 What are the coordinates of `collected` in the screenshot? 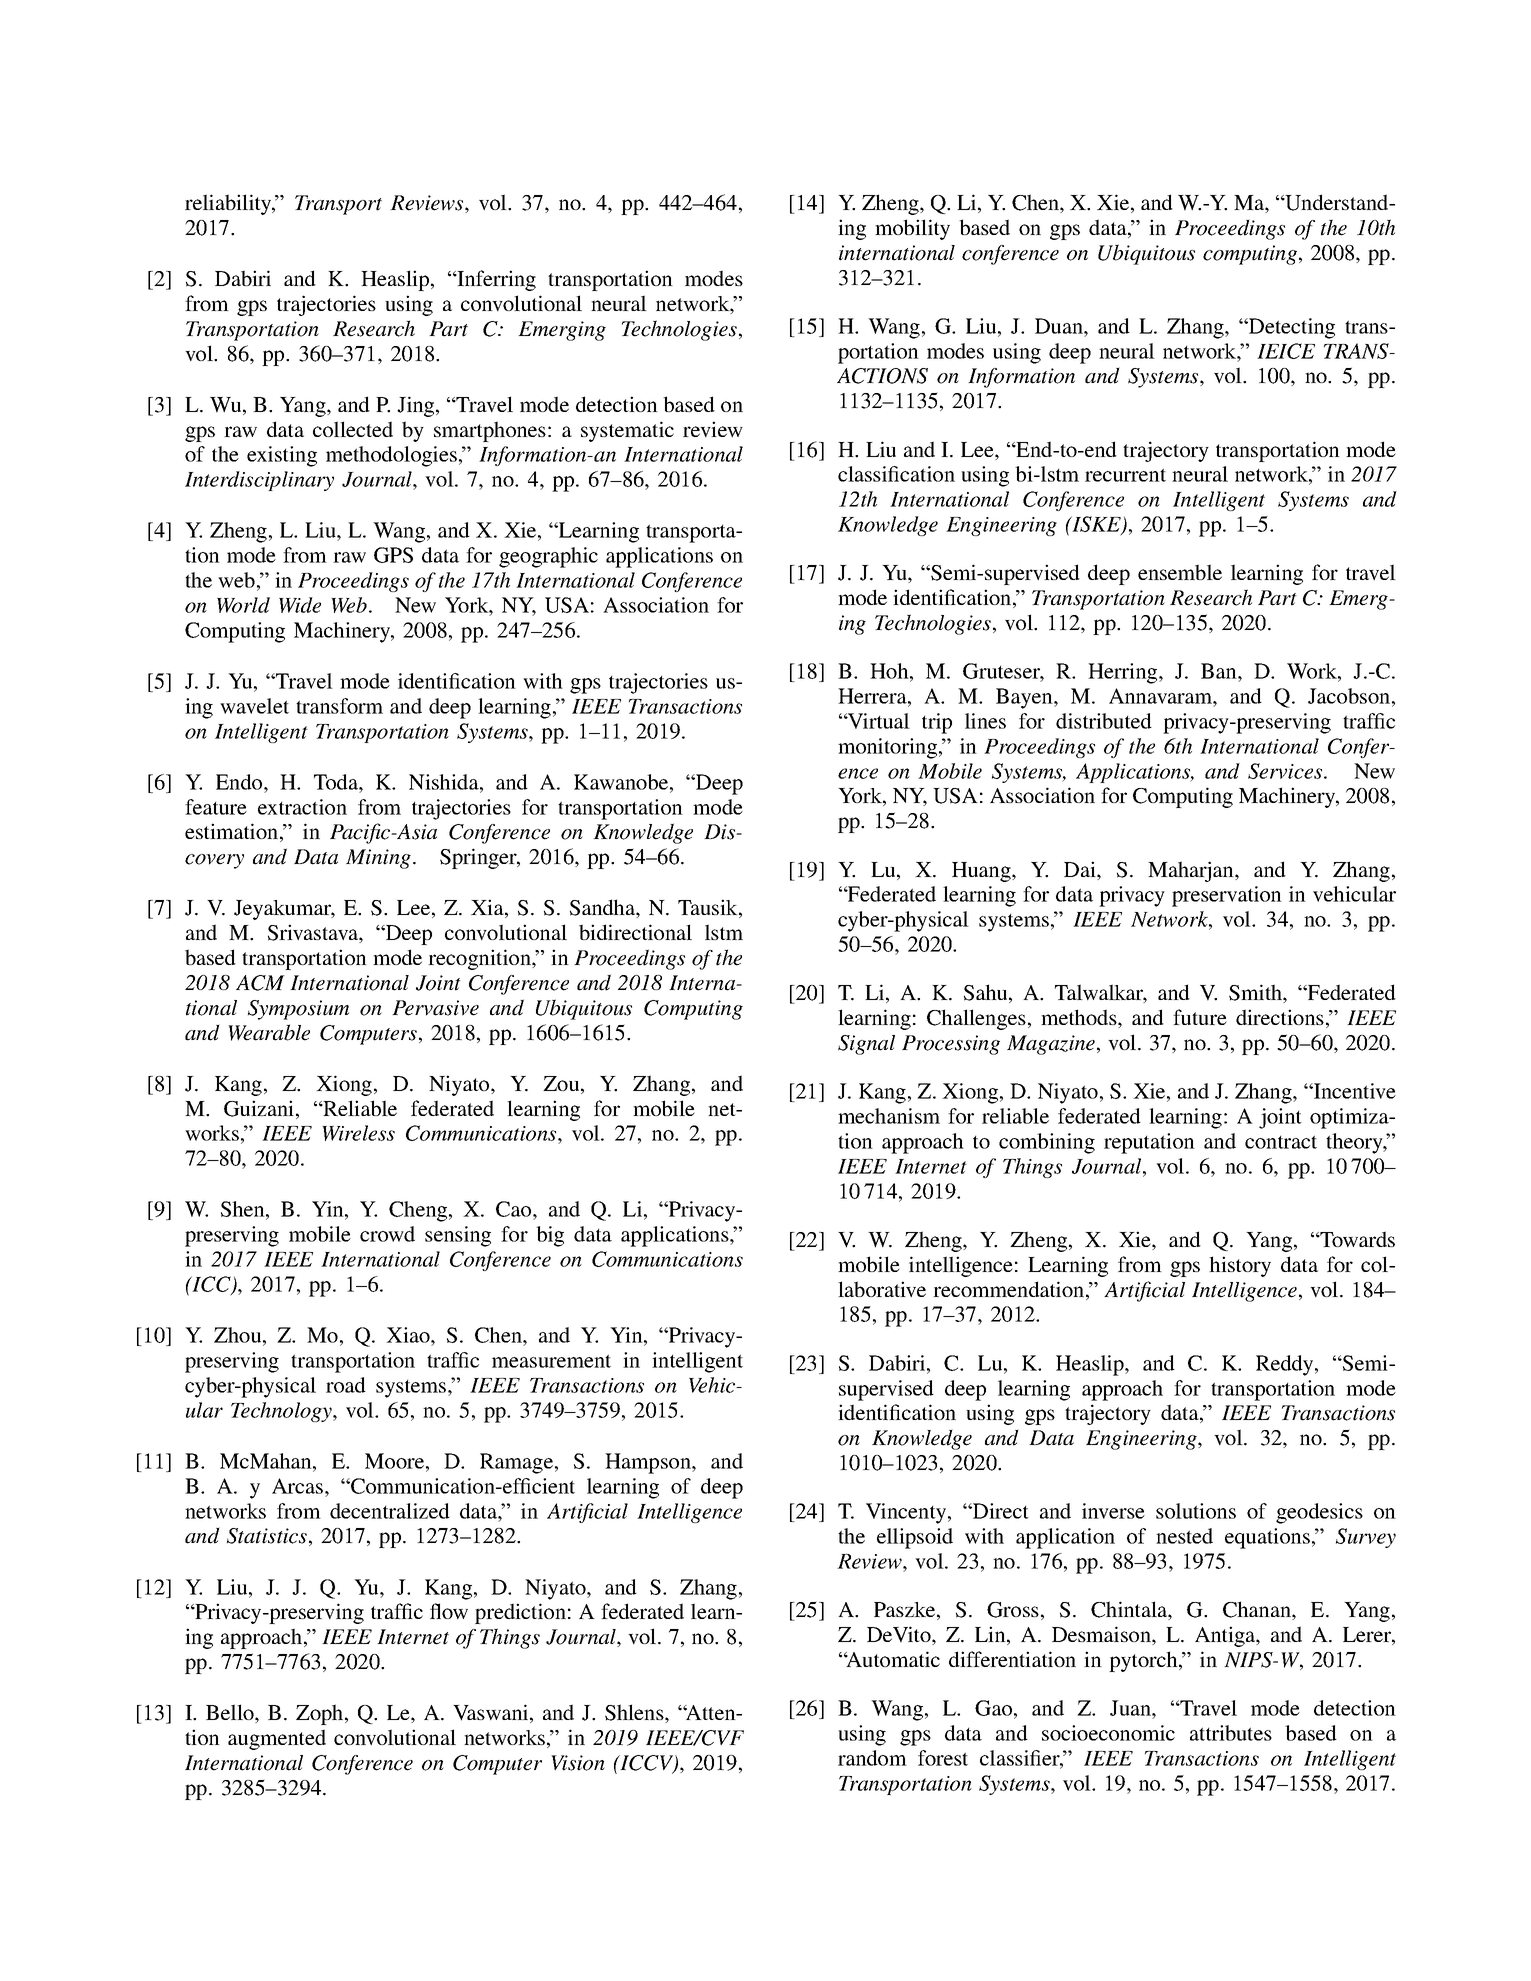 It's located at (353, 429).
